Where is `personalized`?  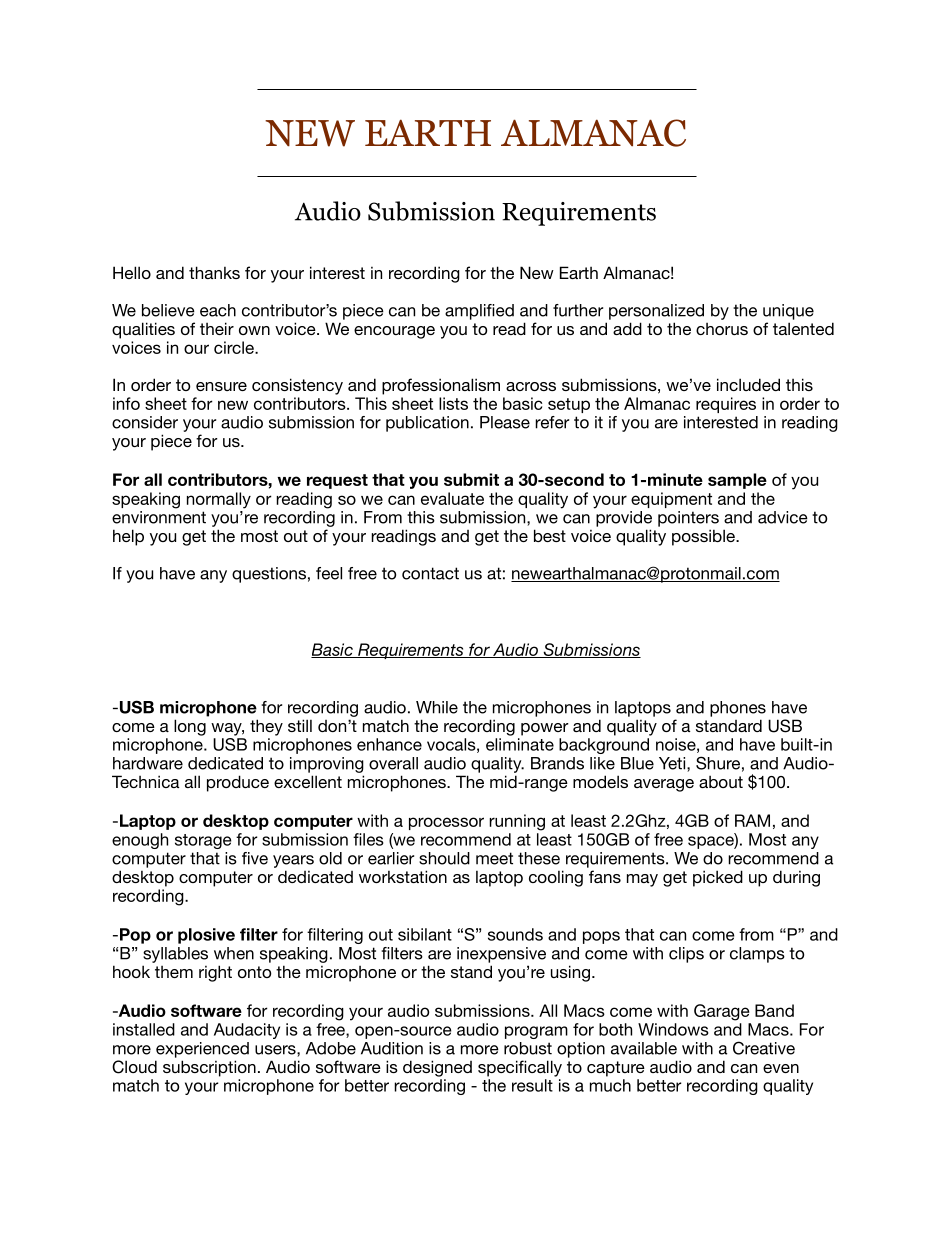
personalized is located at coordinates (656, 312).
